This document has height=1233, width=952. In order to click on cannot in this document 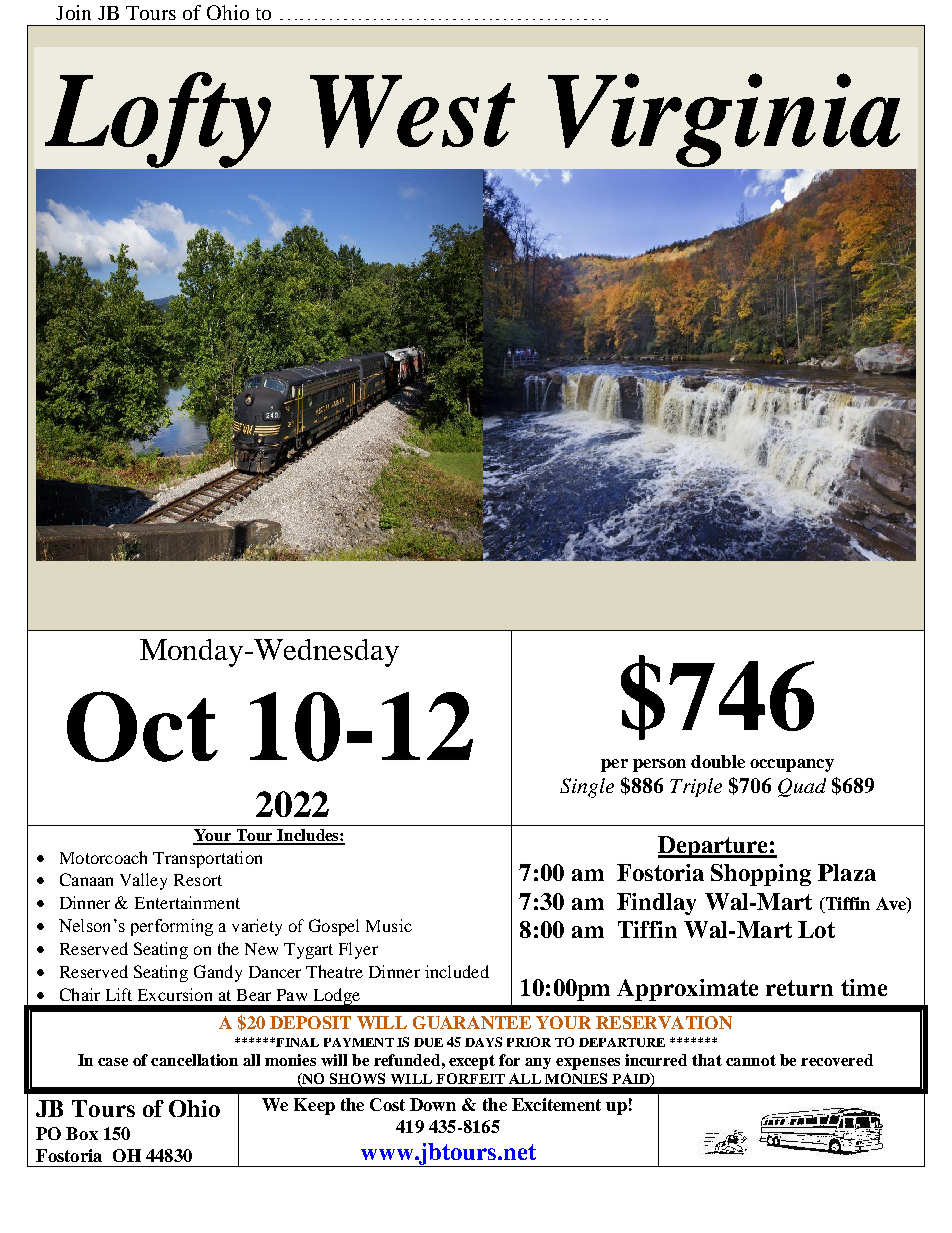, I will do `click(751, 1060)`.
